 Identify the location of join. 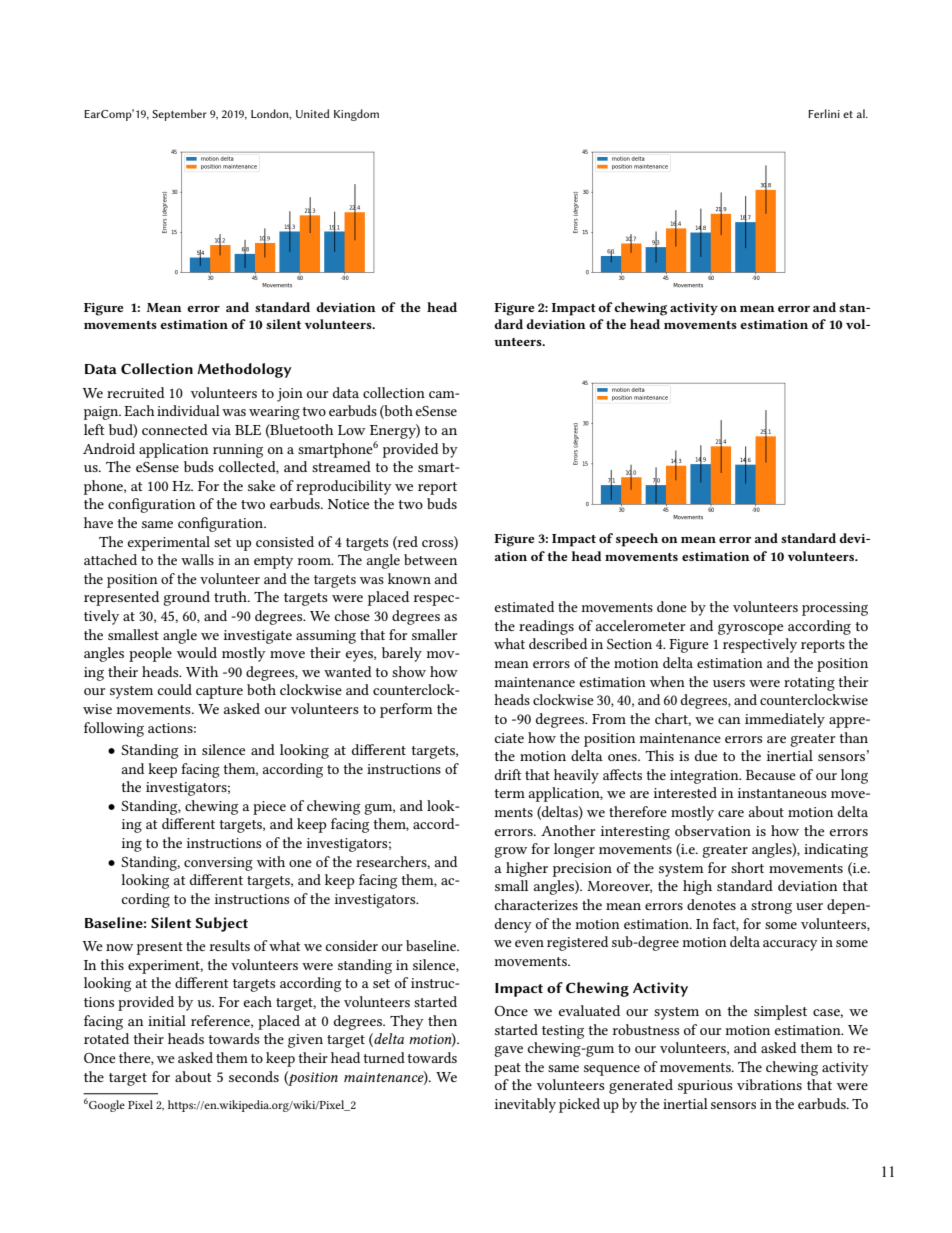
(290, 395).
